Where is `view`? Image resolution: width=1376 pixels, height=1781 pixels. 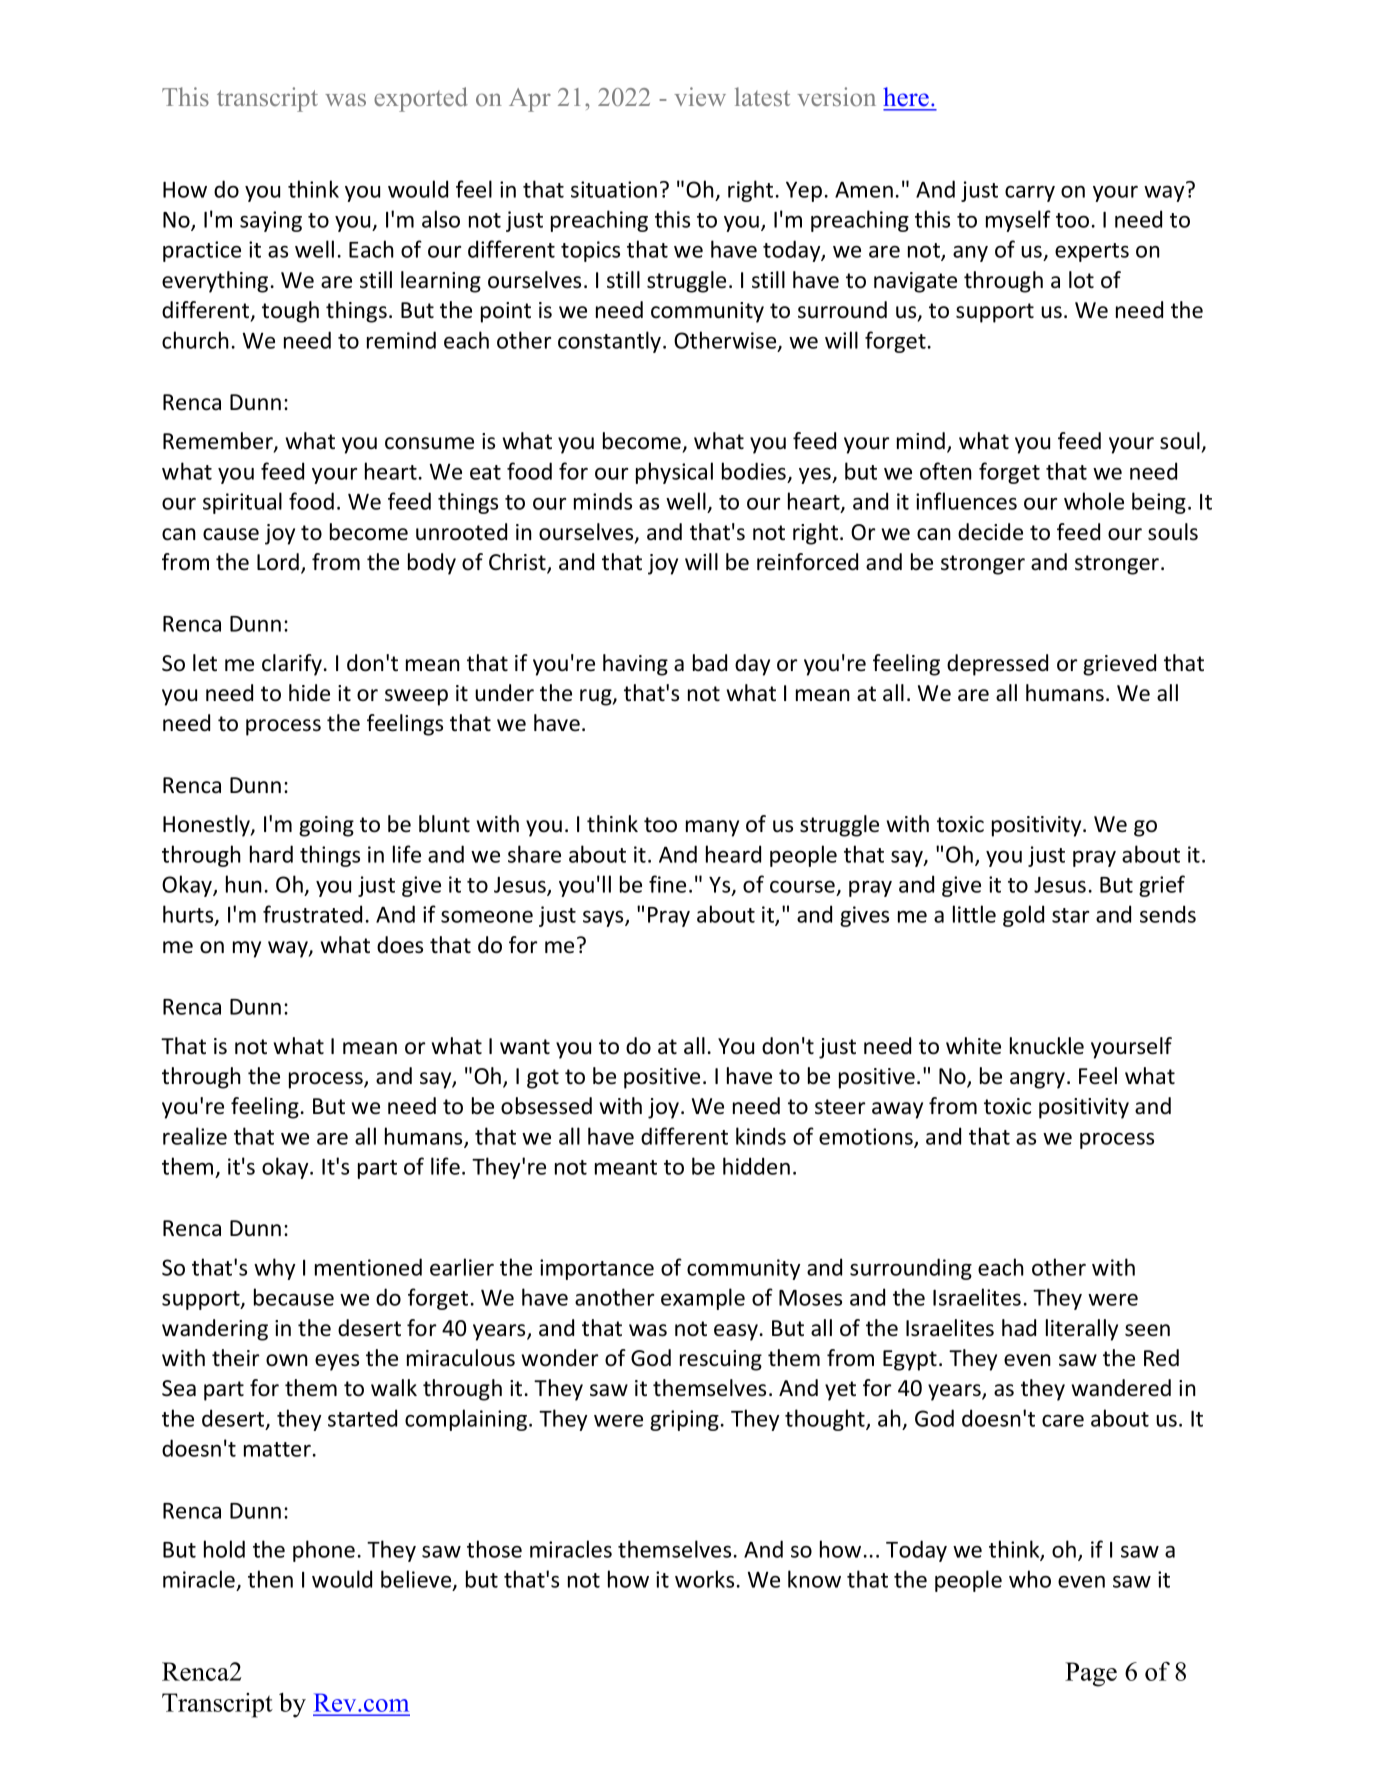 view is located at coordinates (700, 96).
